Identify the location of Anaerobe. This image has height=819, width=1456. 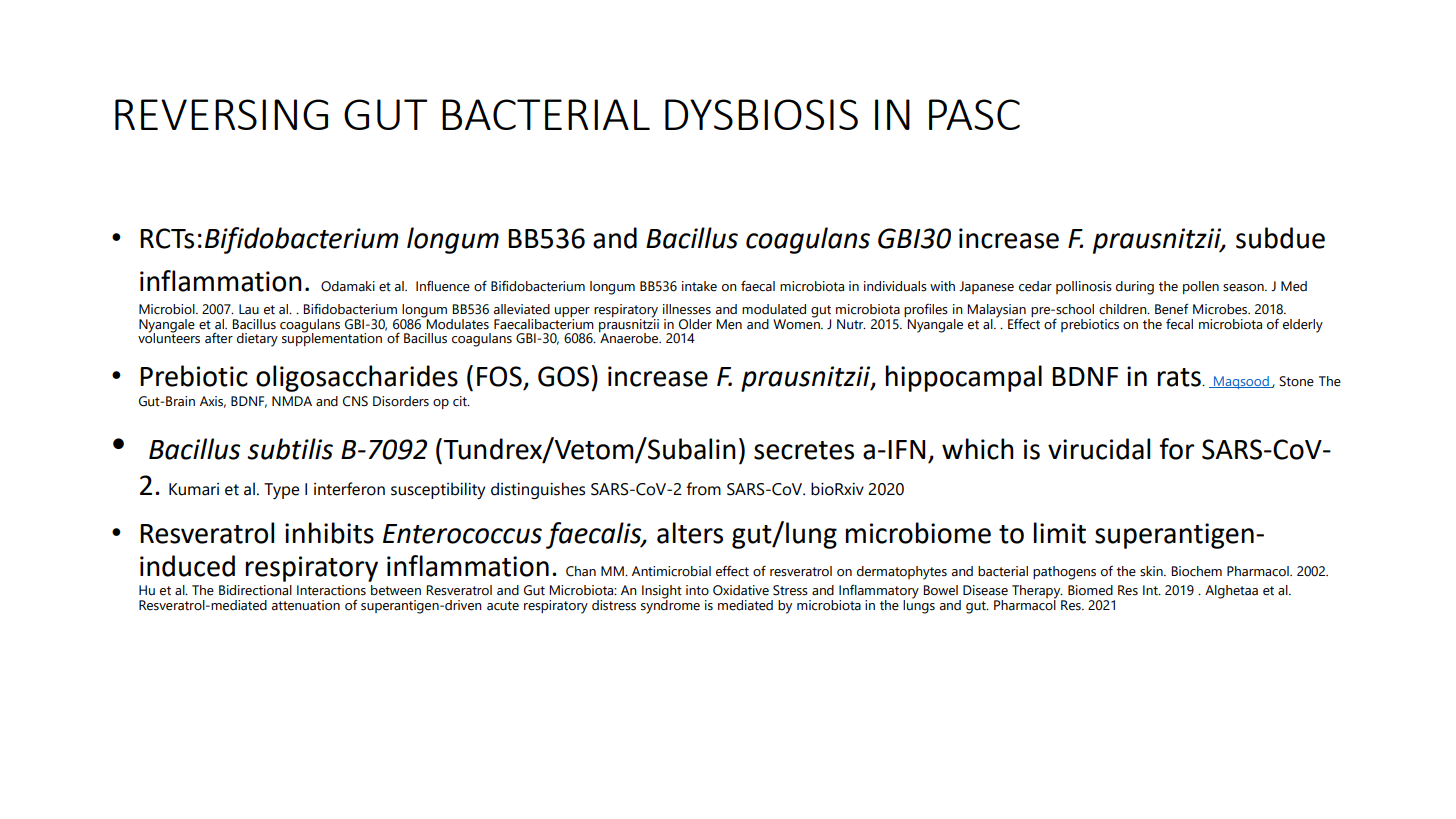
(630, 337).
